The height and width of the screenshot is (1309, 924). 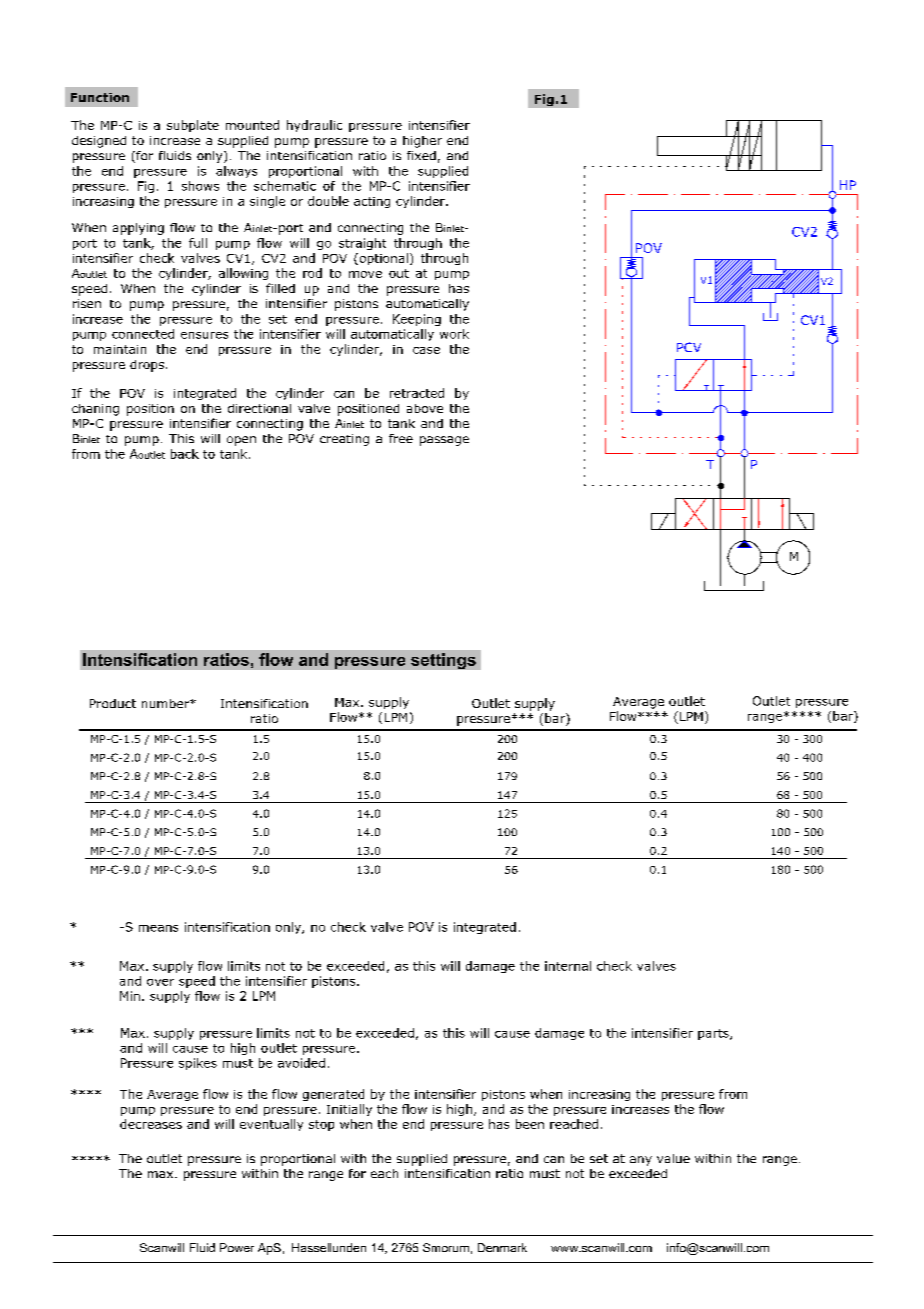 I want to click on passage, so click(x=444, y=441).
